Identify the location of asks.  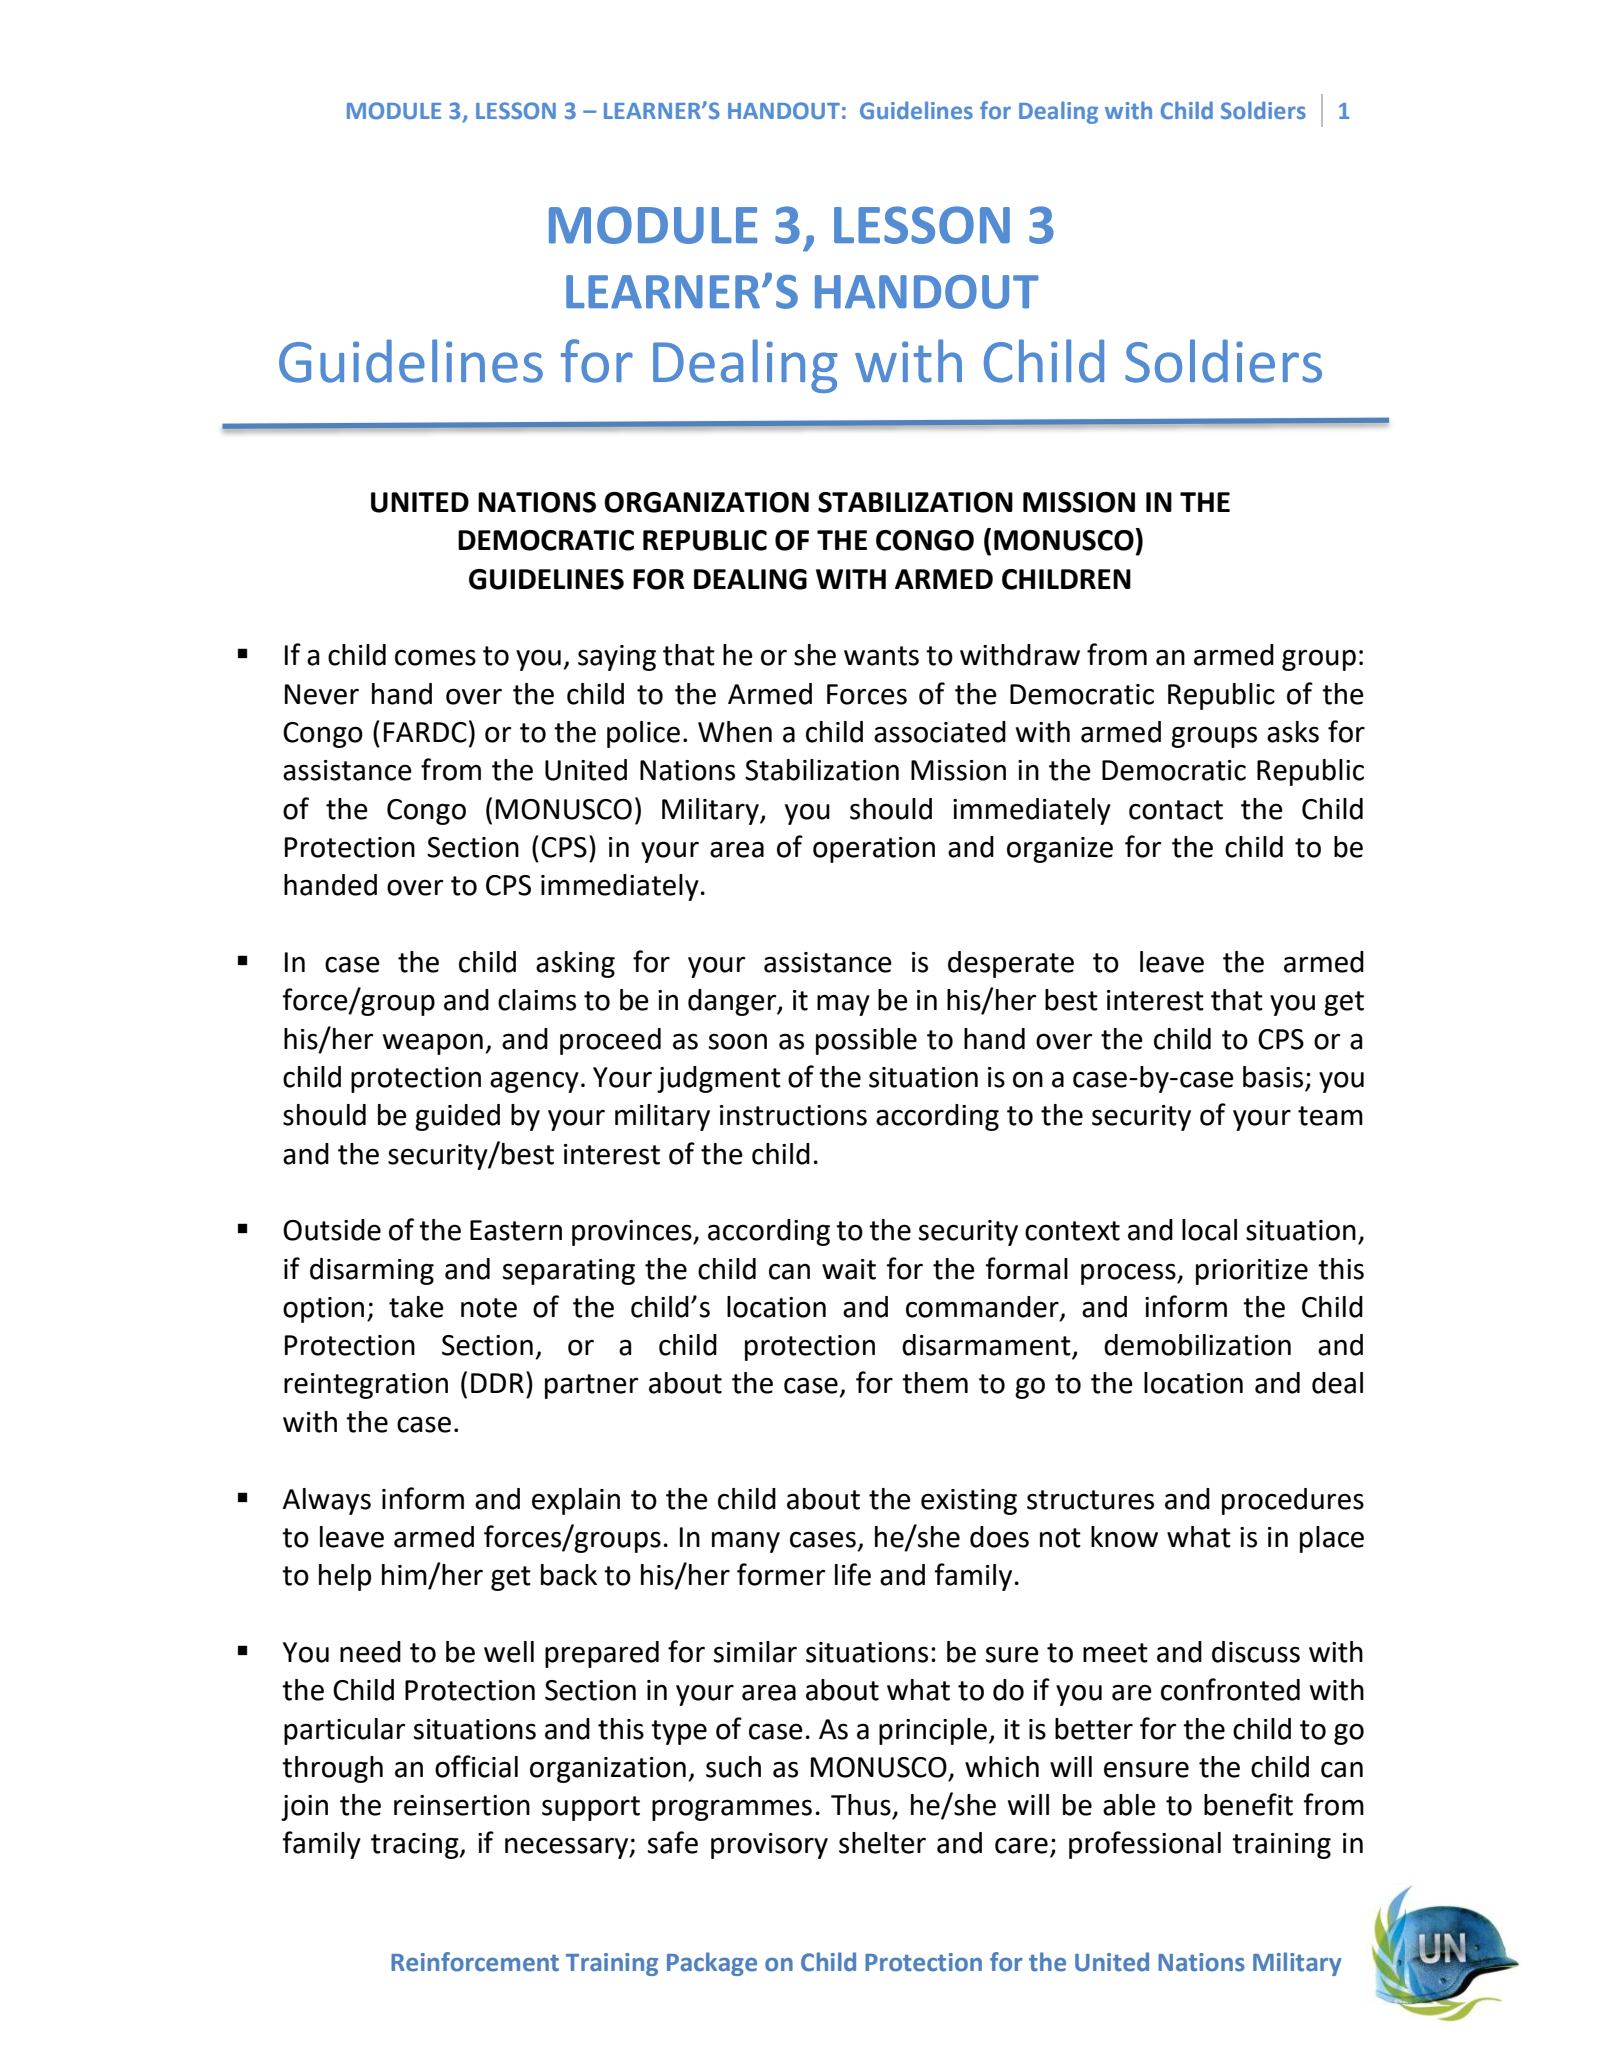
(1293, 732).
